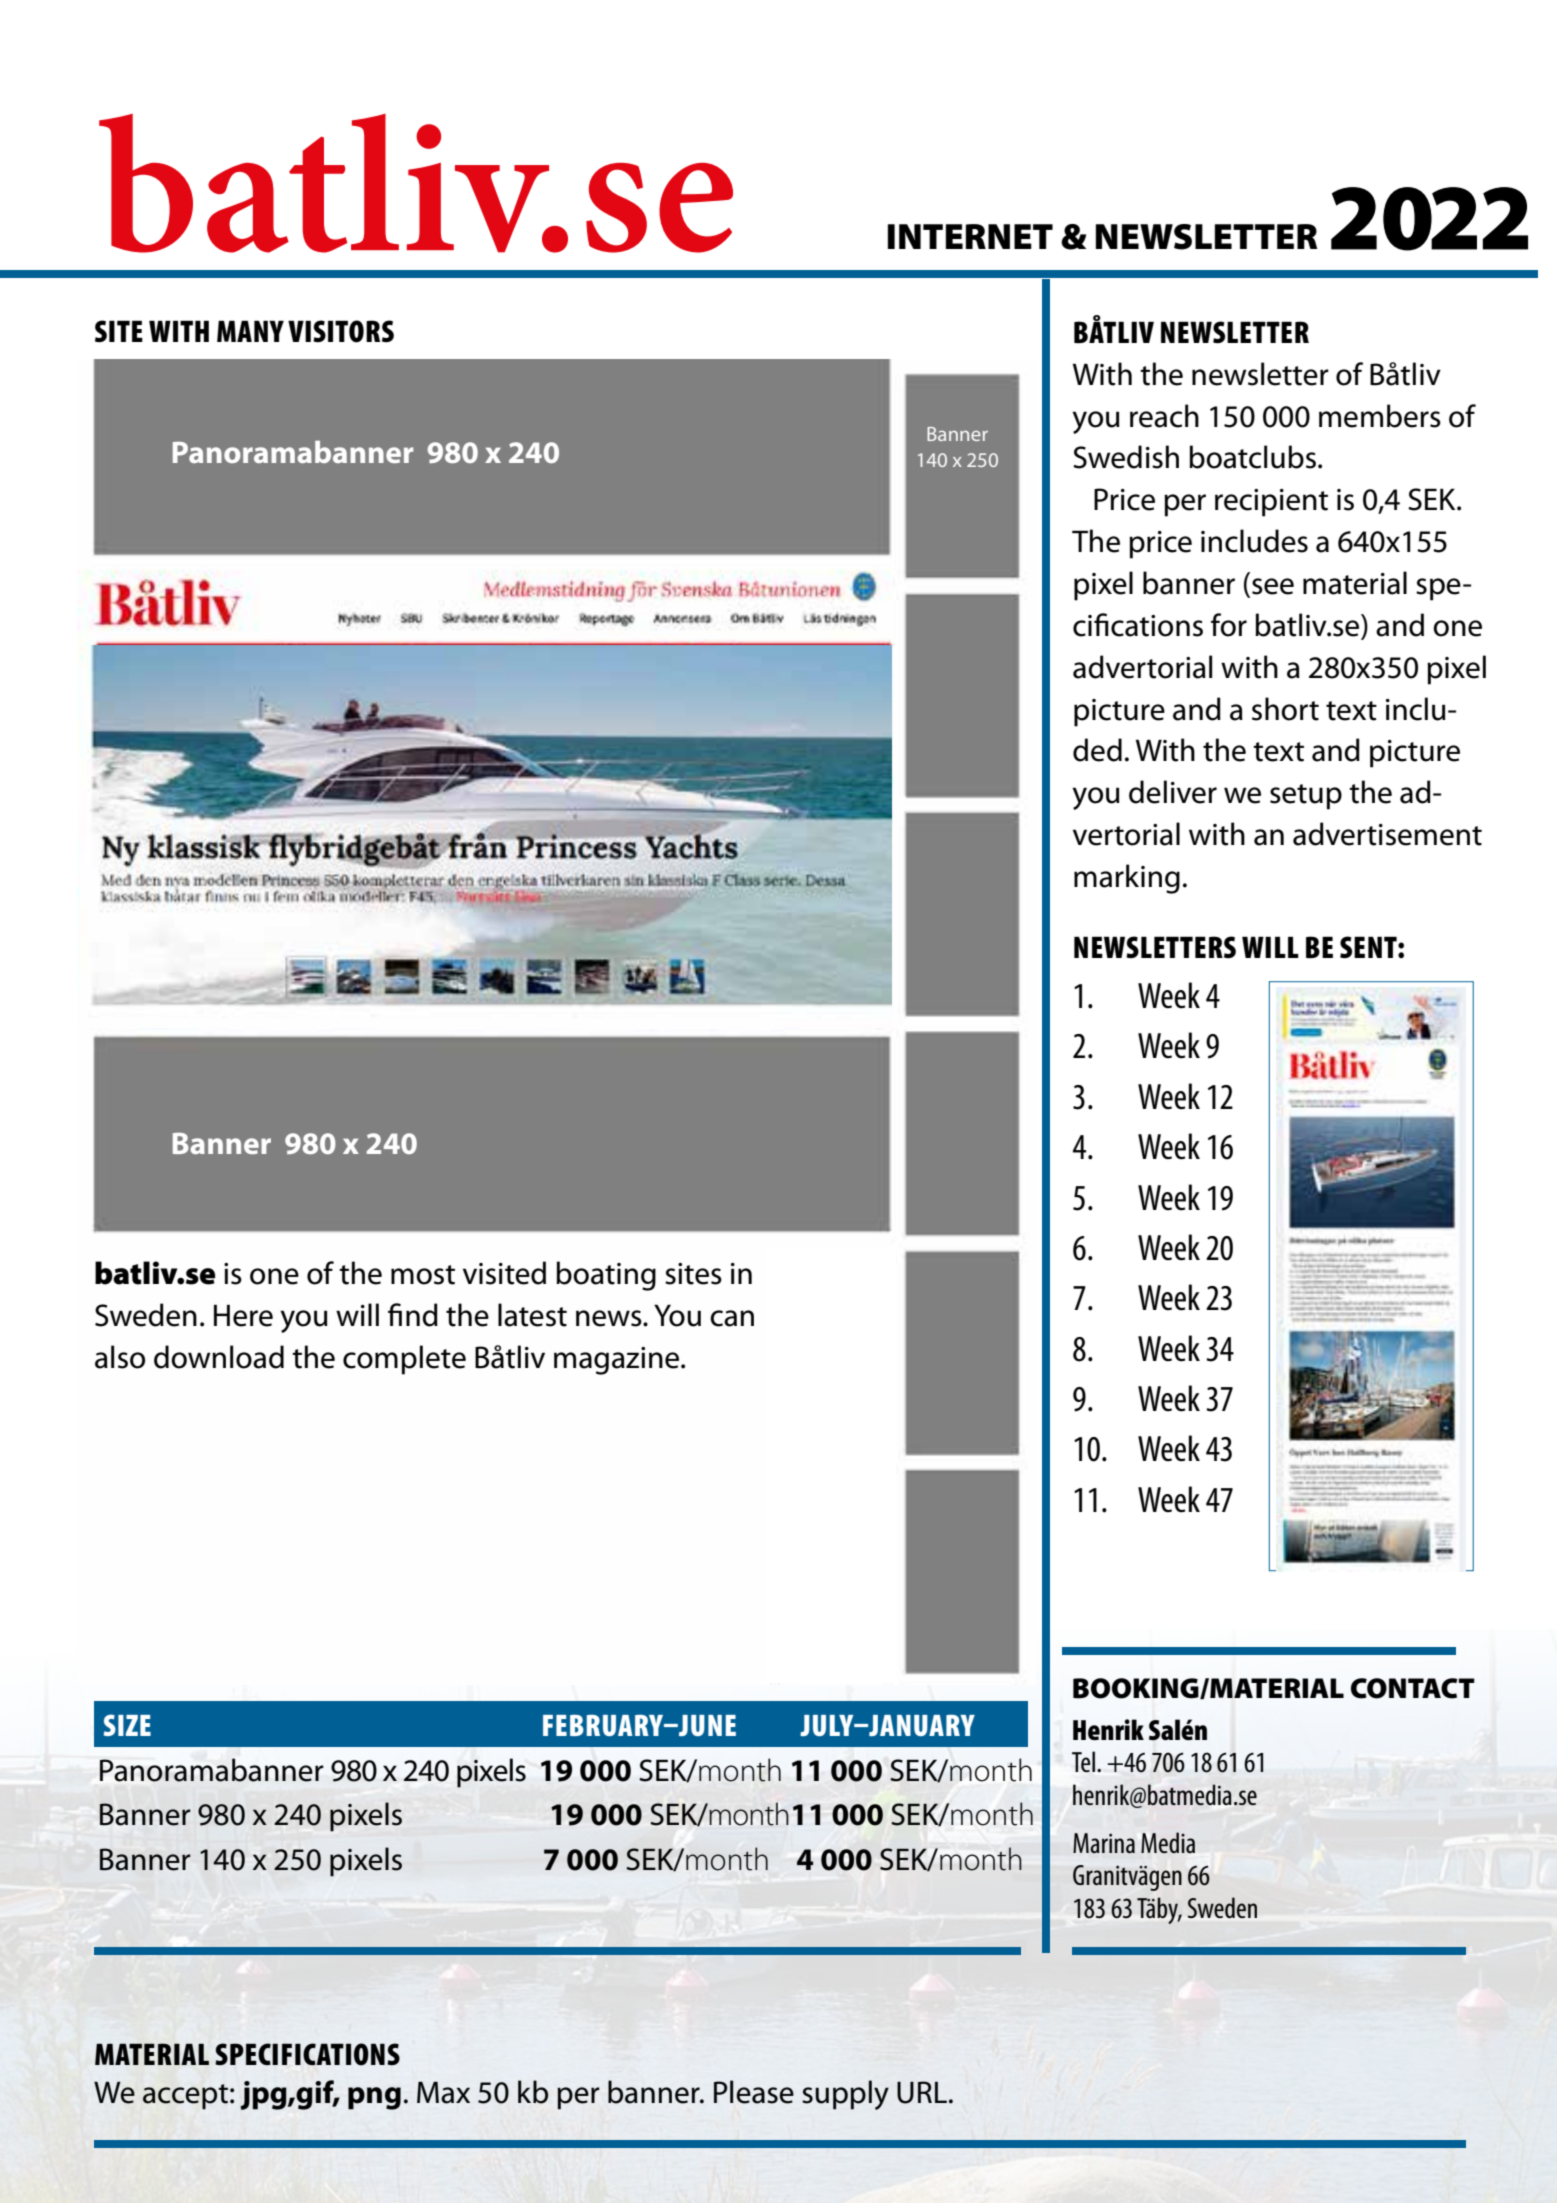 The height and width of the screenshot is (2203, 1557). Describe the element at coordinates (374, 2098) in the screenshot. I see `png` at that location.
